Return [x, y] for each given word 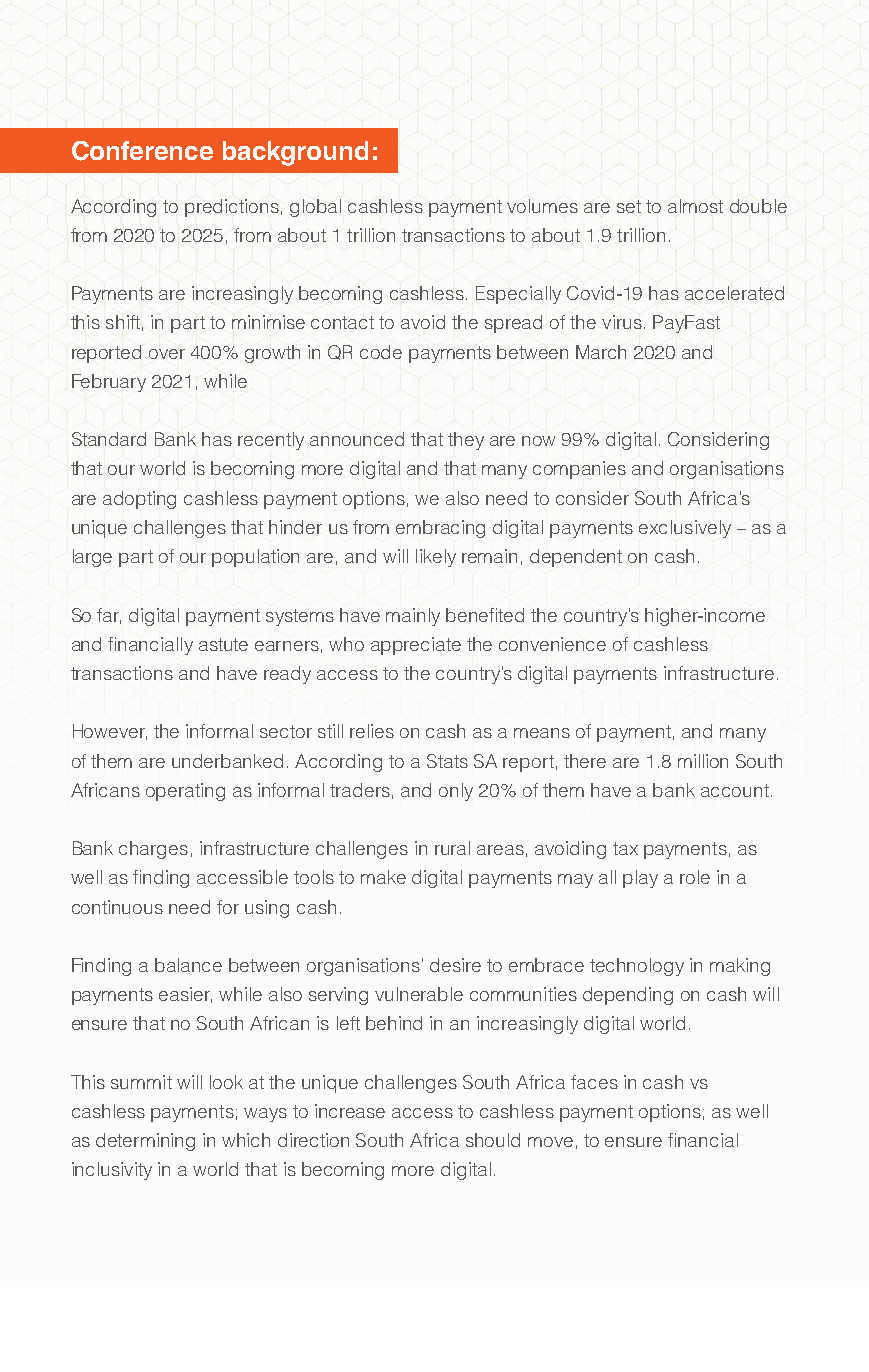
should [493, 1140]
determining [145, 1142]
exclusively [685, 529]
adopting [139, 500]
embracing [440, 529]
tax [625, 848]
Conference [142, 151]
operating [185, 792]
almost [695, 206]
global [315, 208]
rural [452, 848]
